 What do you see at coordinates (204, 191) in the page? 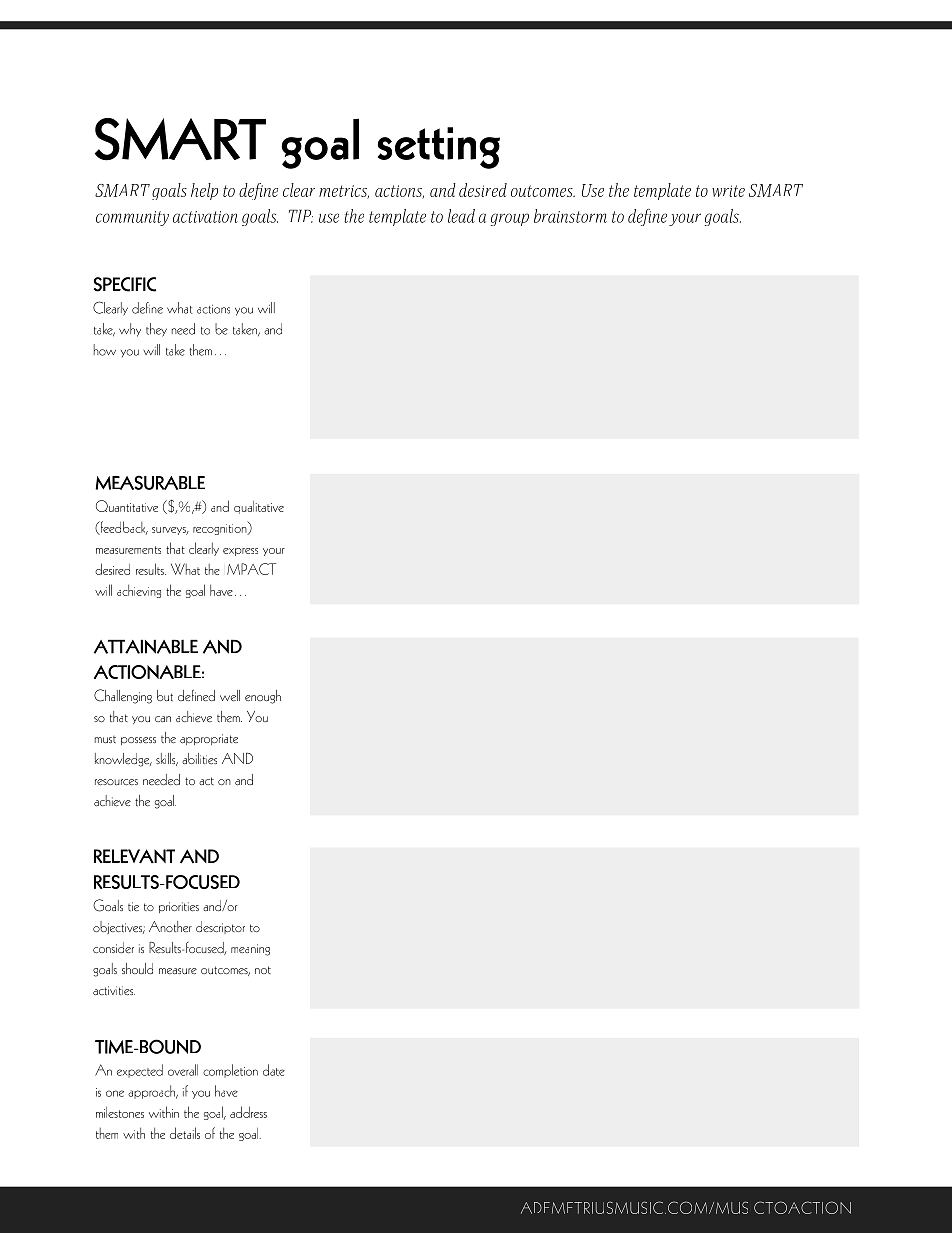
I see `help` at bounding box center [204, 191].
